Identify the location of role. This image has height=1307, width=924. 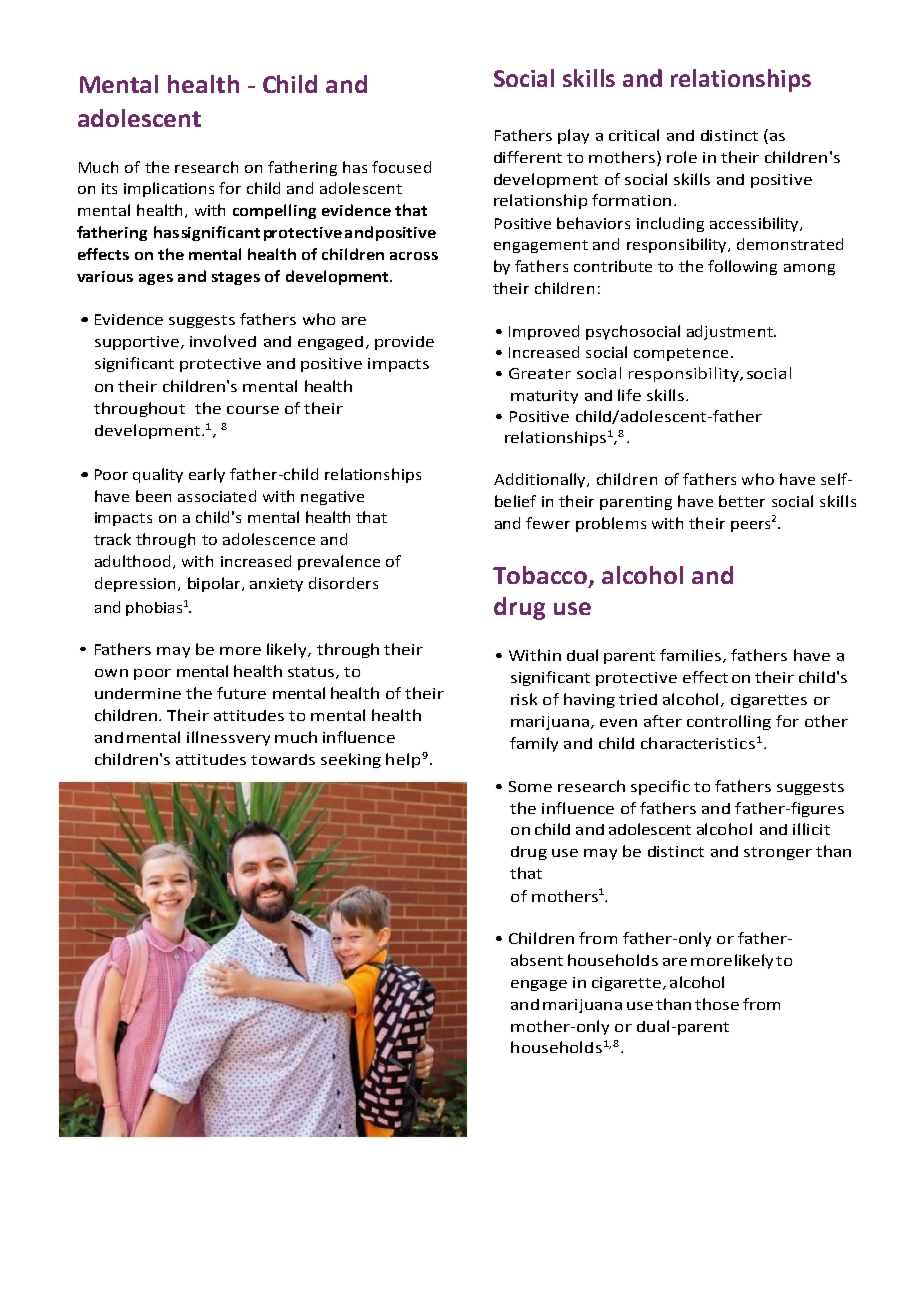
(682, 157).
